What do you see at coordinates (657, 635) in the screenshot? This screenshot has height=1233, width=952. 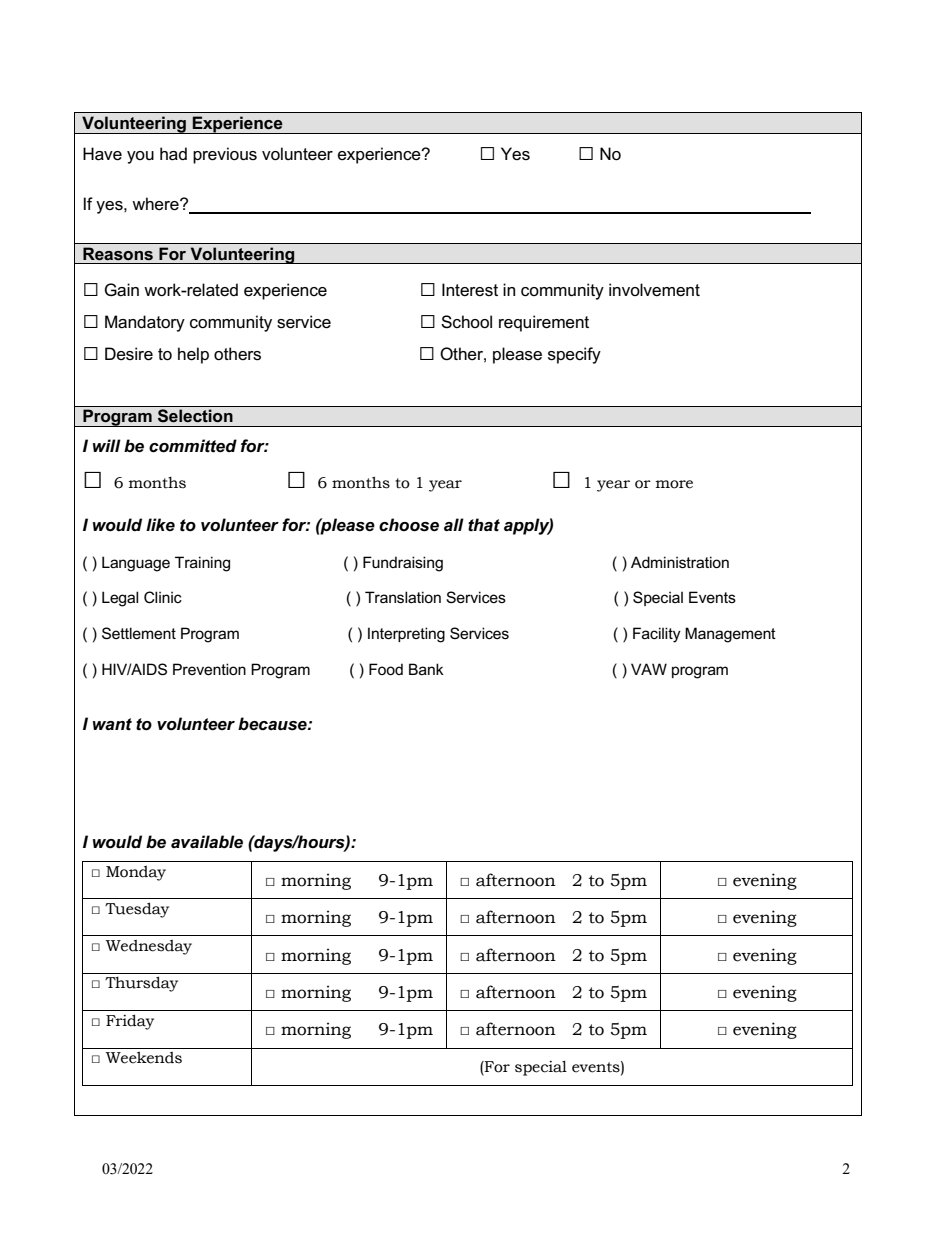 I see `Facility` at bounding box center [657, 635].
